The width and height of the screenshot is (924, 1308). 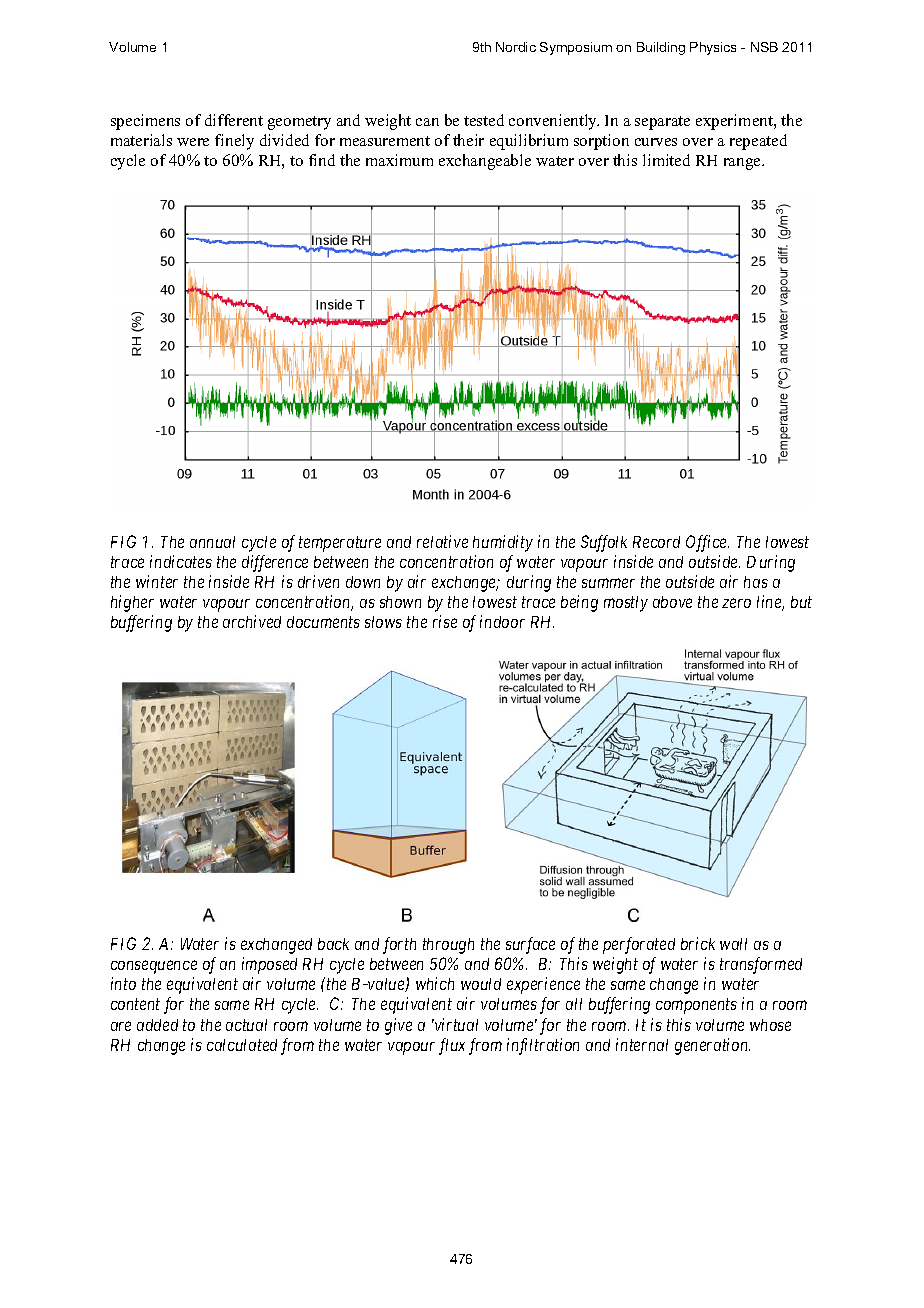 I want to click on annual, so click(x=212, y=542).
